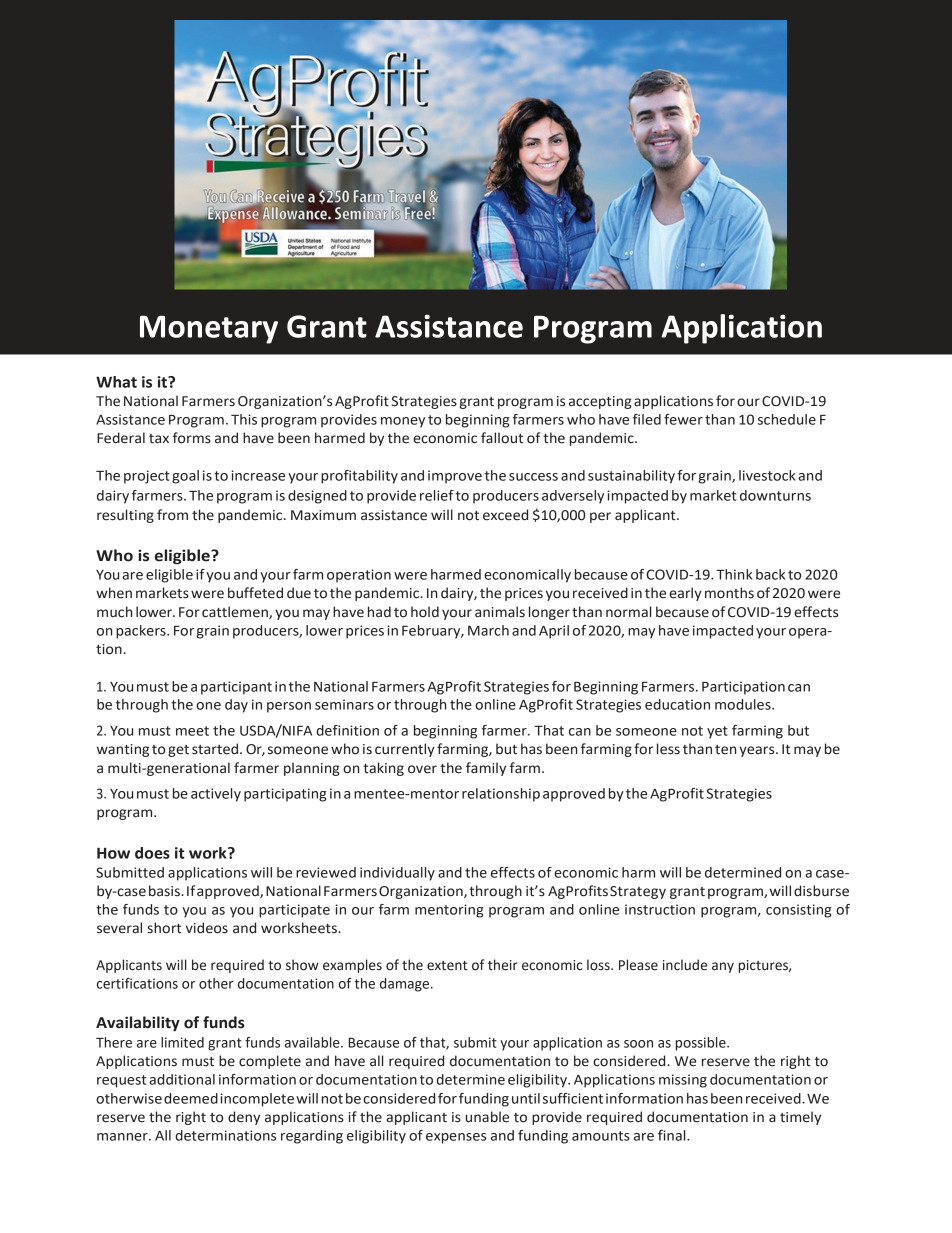 This document has width=952, height=1233. Describe the element at coordinates (787, 419) in the document. I see `schedule` at that location.
